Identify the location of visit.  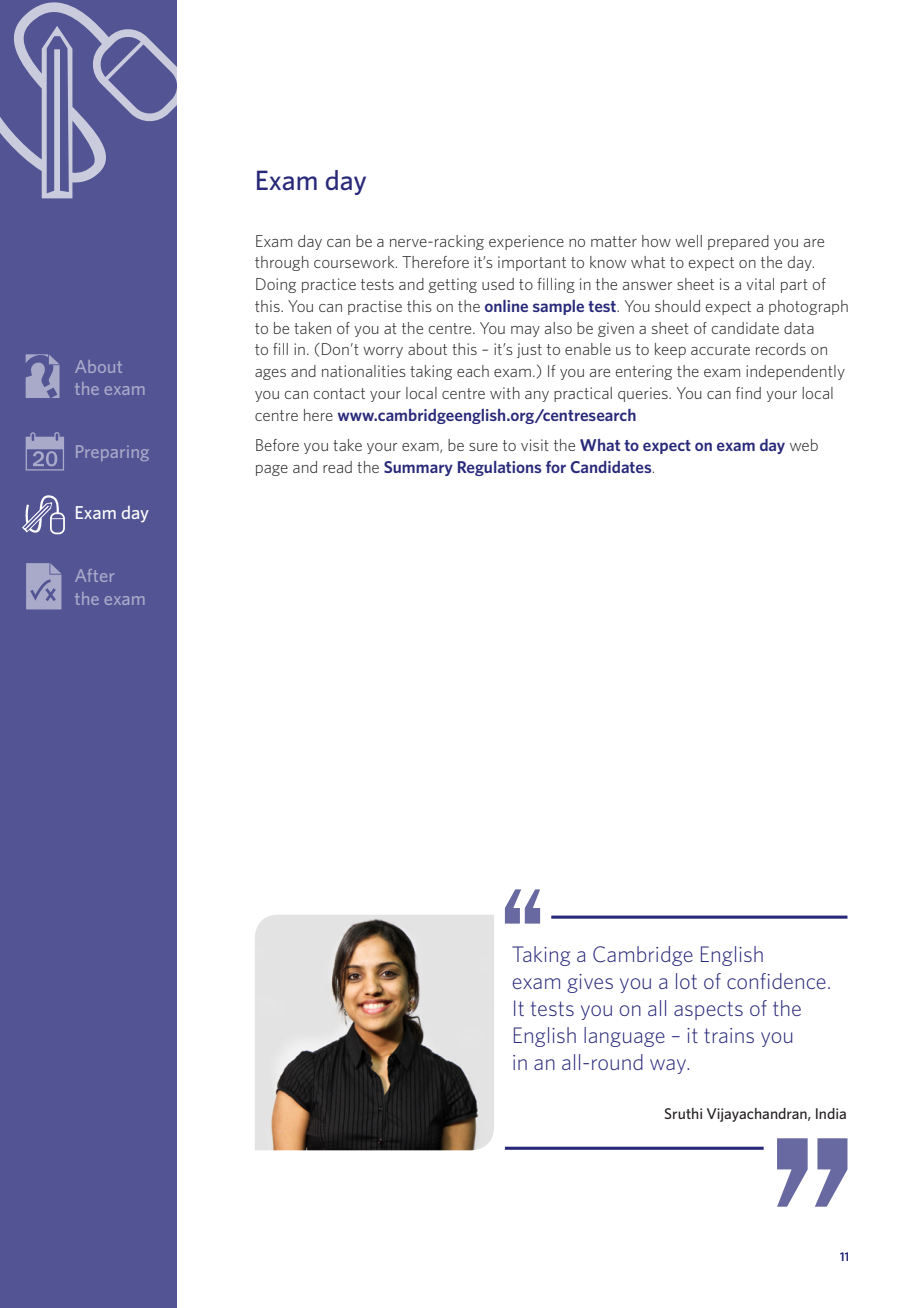
(535, 445).
